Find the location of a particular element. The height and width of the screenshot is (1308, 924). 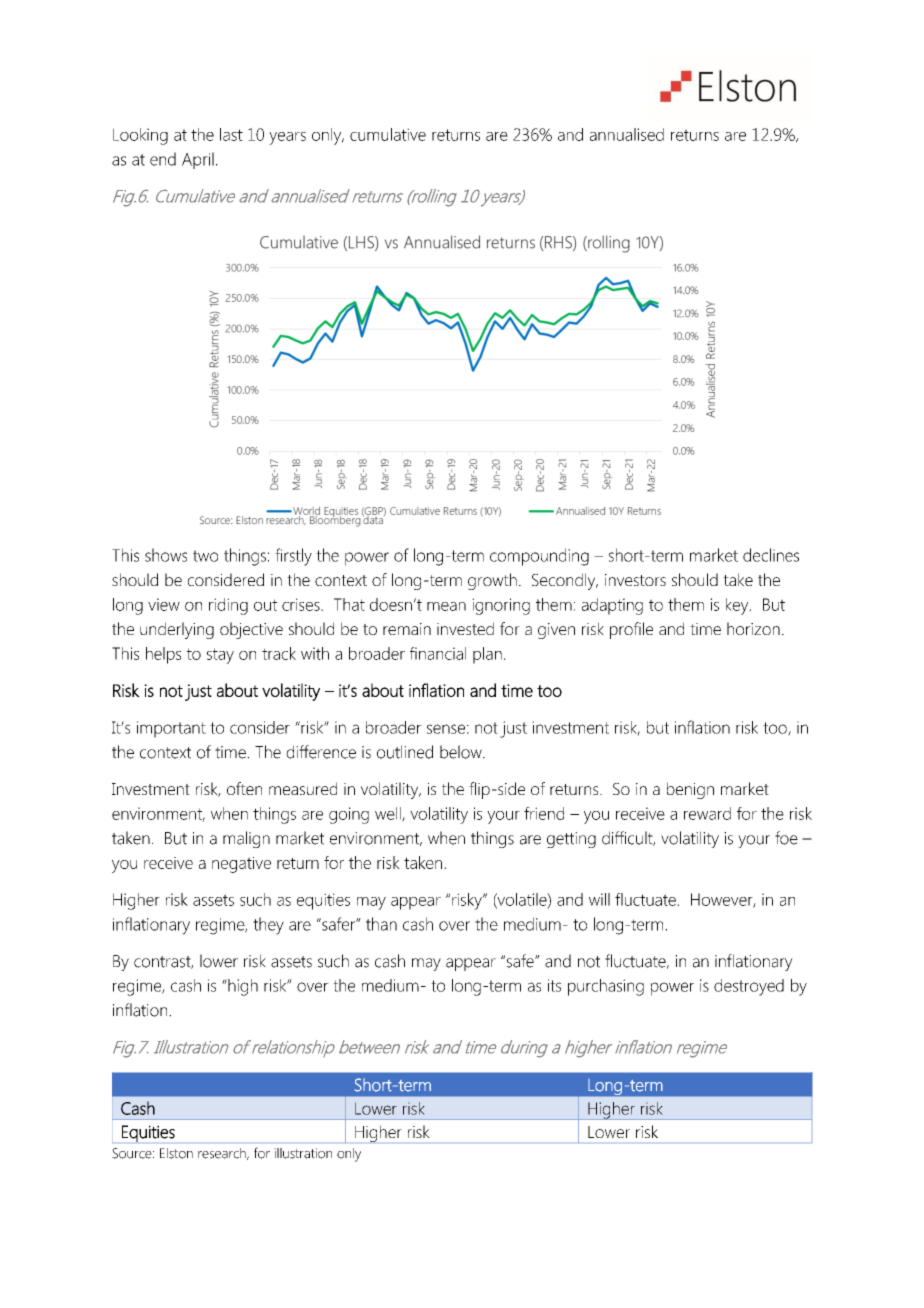

stay is located at coordinates (220, 656).
